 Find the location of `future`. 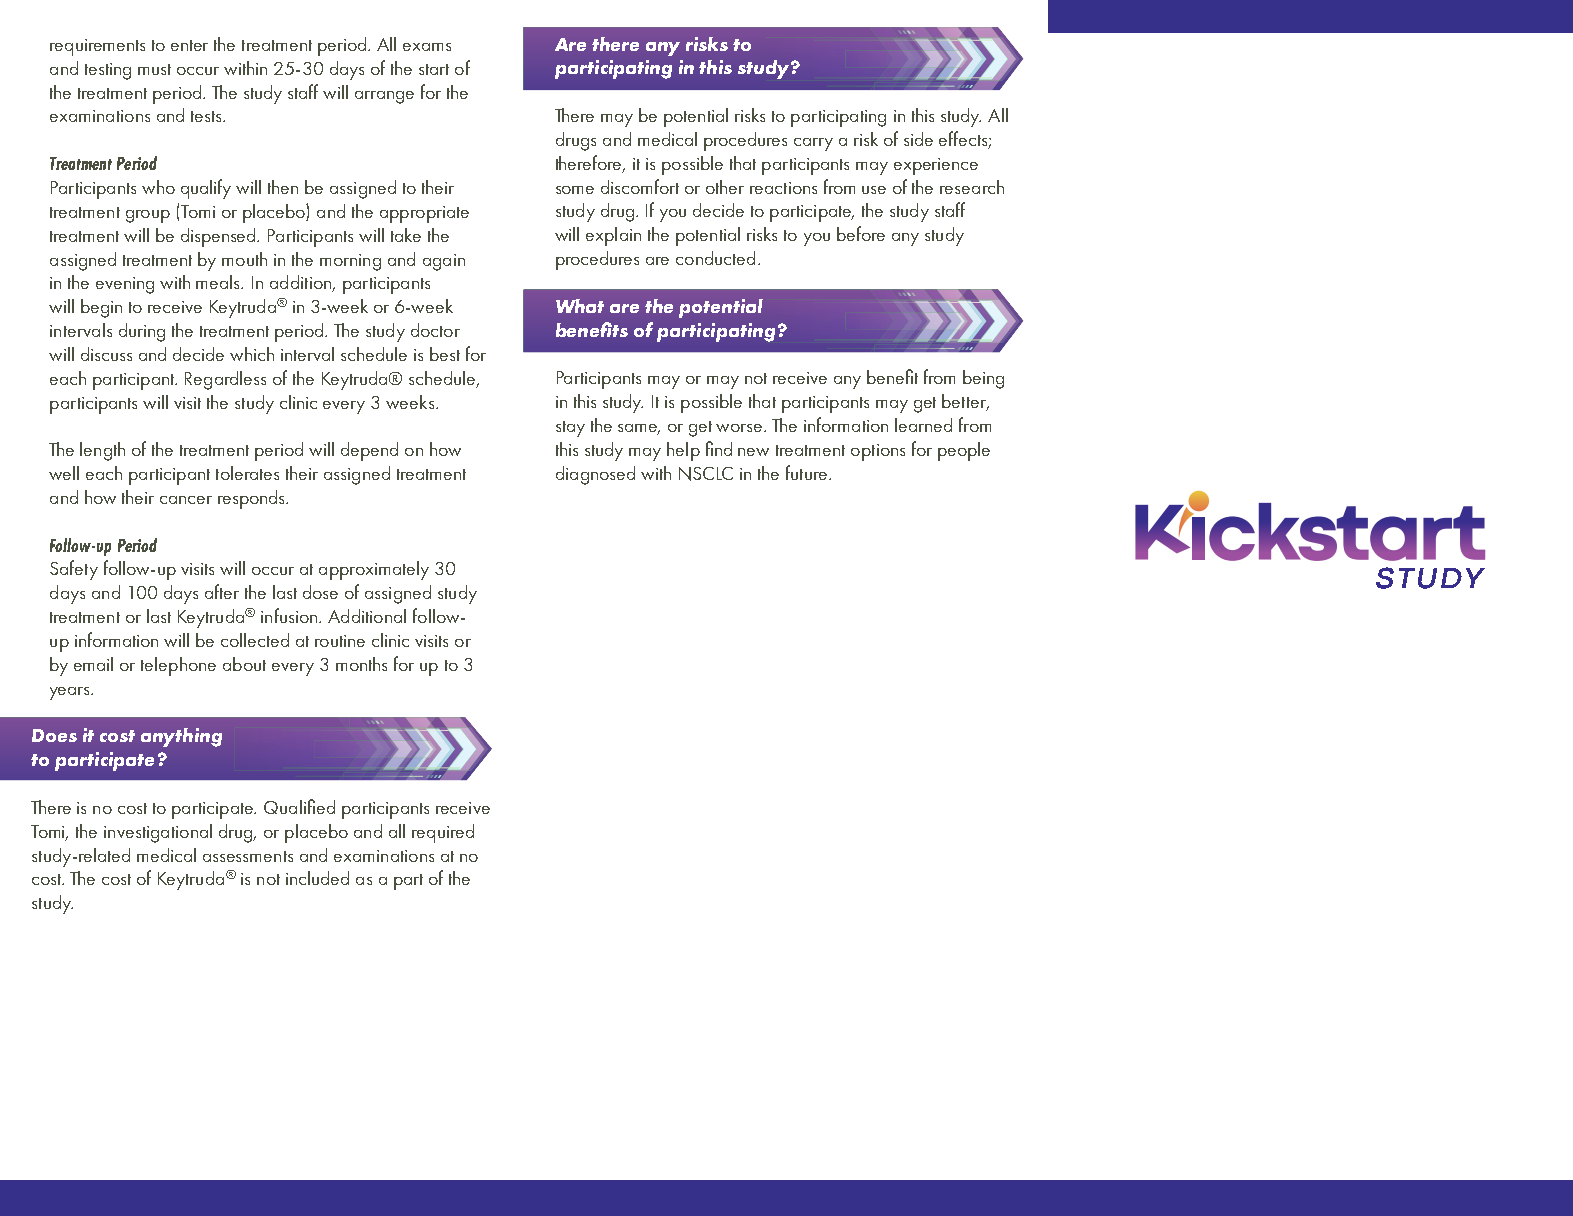

future is located at coordinates (806, 472).
